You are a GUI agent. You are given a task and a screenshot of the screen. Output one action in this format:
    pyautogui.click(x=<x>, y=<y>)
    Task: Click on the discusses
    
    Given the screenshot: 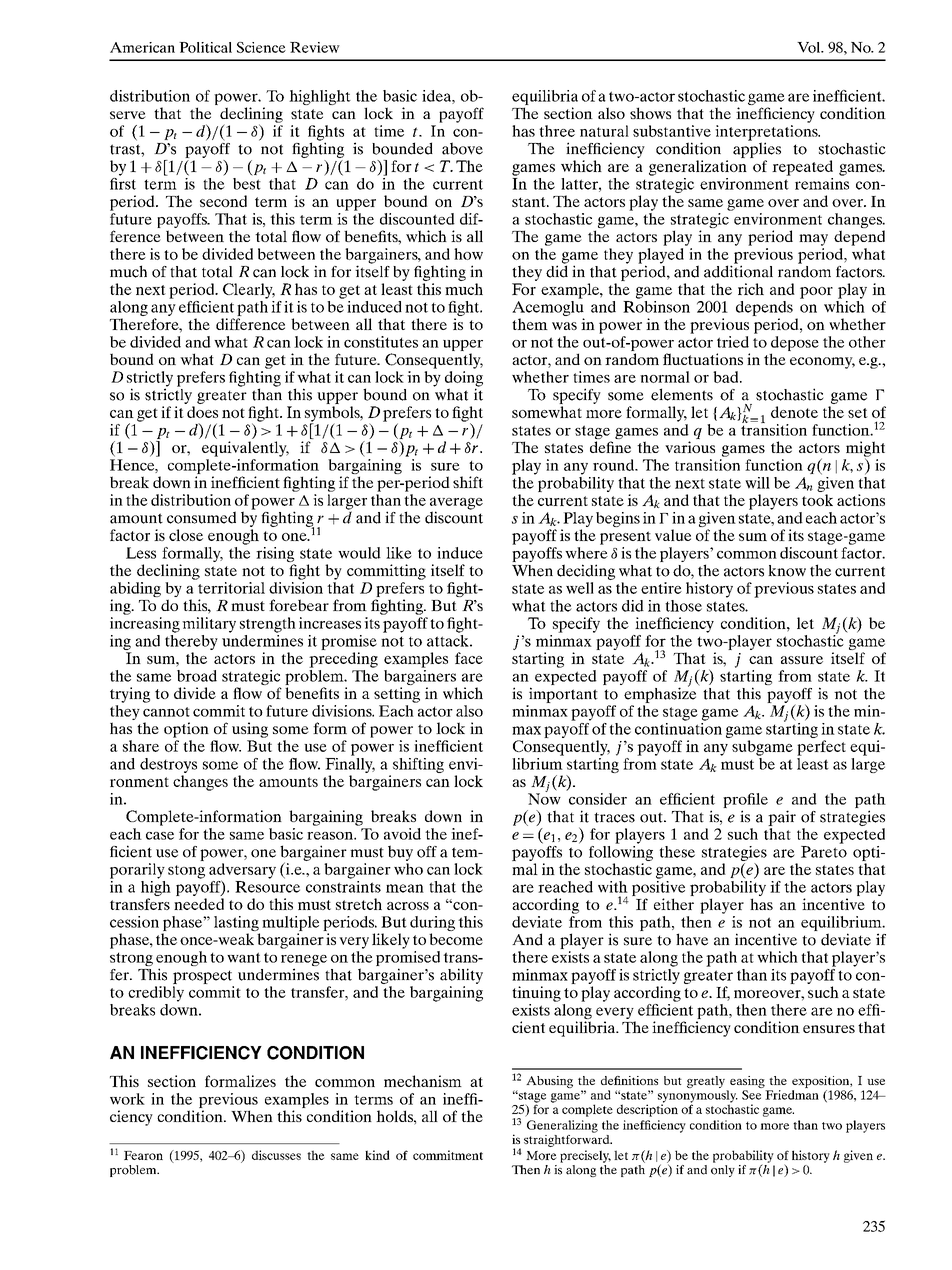 What is the action you would take?
    pyautogui.click(x=276, y=1155)
